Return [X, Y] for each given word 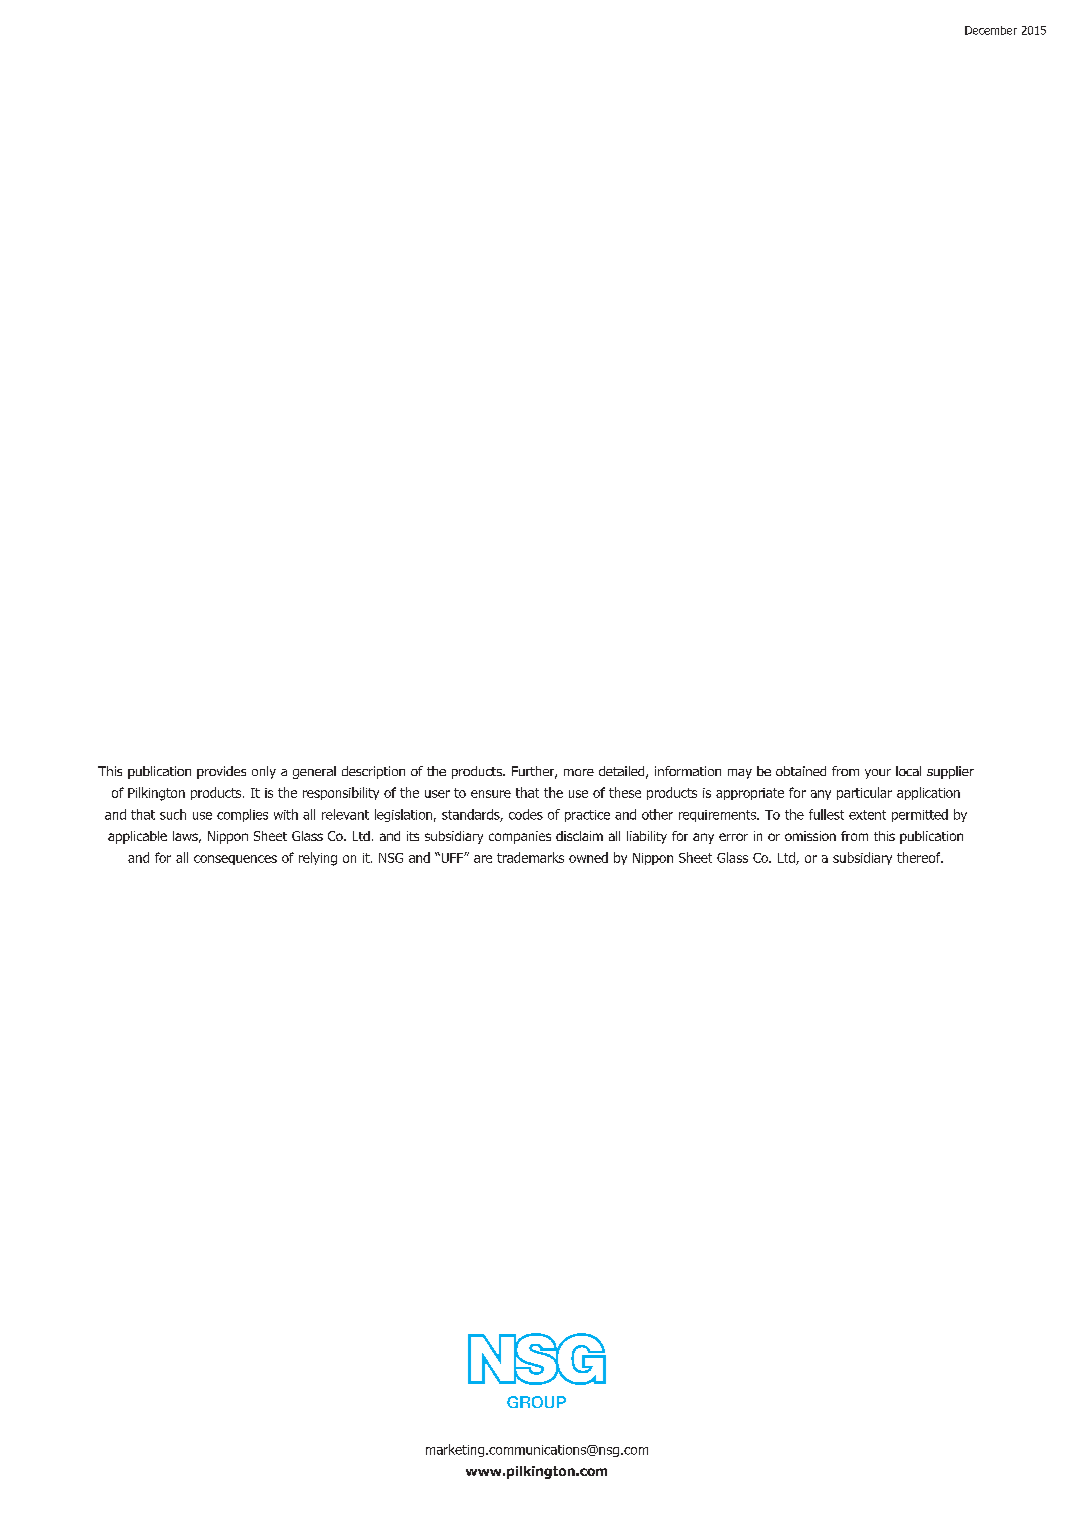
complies [242, 815]
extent [867, 815]
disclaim [579, 836]
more [579, 772]
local [908, 771]
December [991, 30]
